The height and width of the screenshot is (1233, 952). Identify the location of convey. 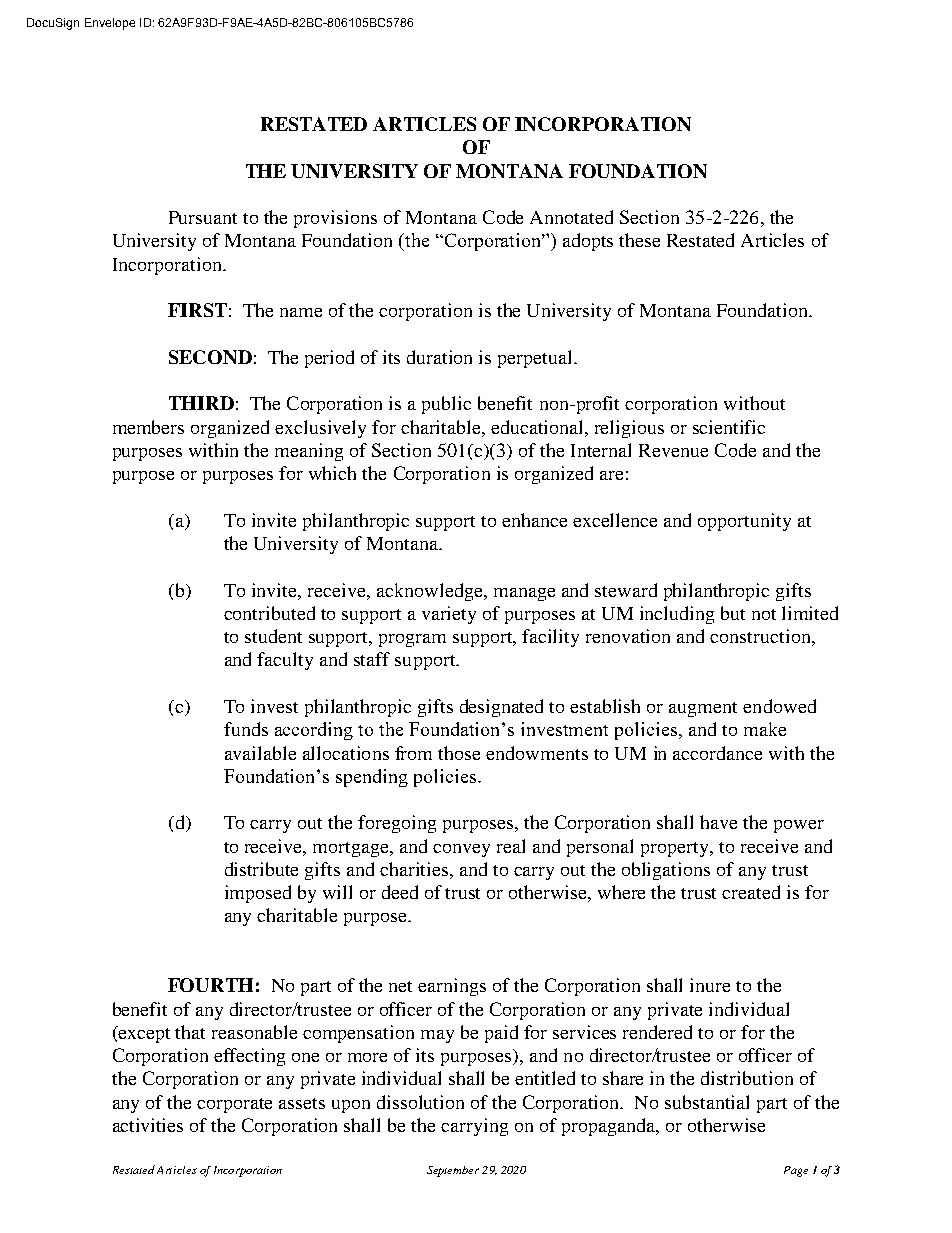
(461, 850).
